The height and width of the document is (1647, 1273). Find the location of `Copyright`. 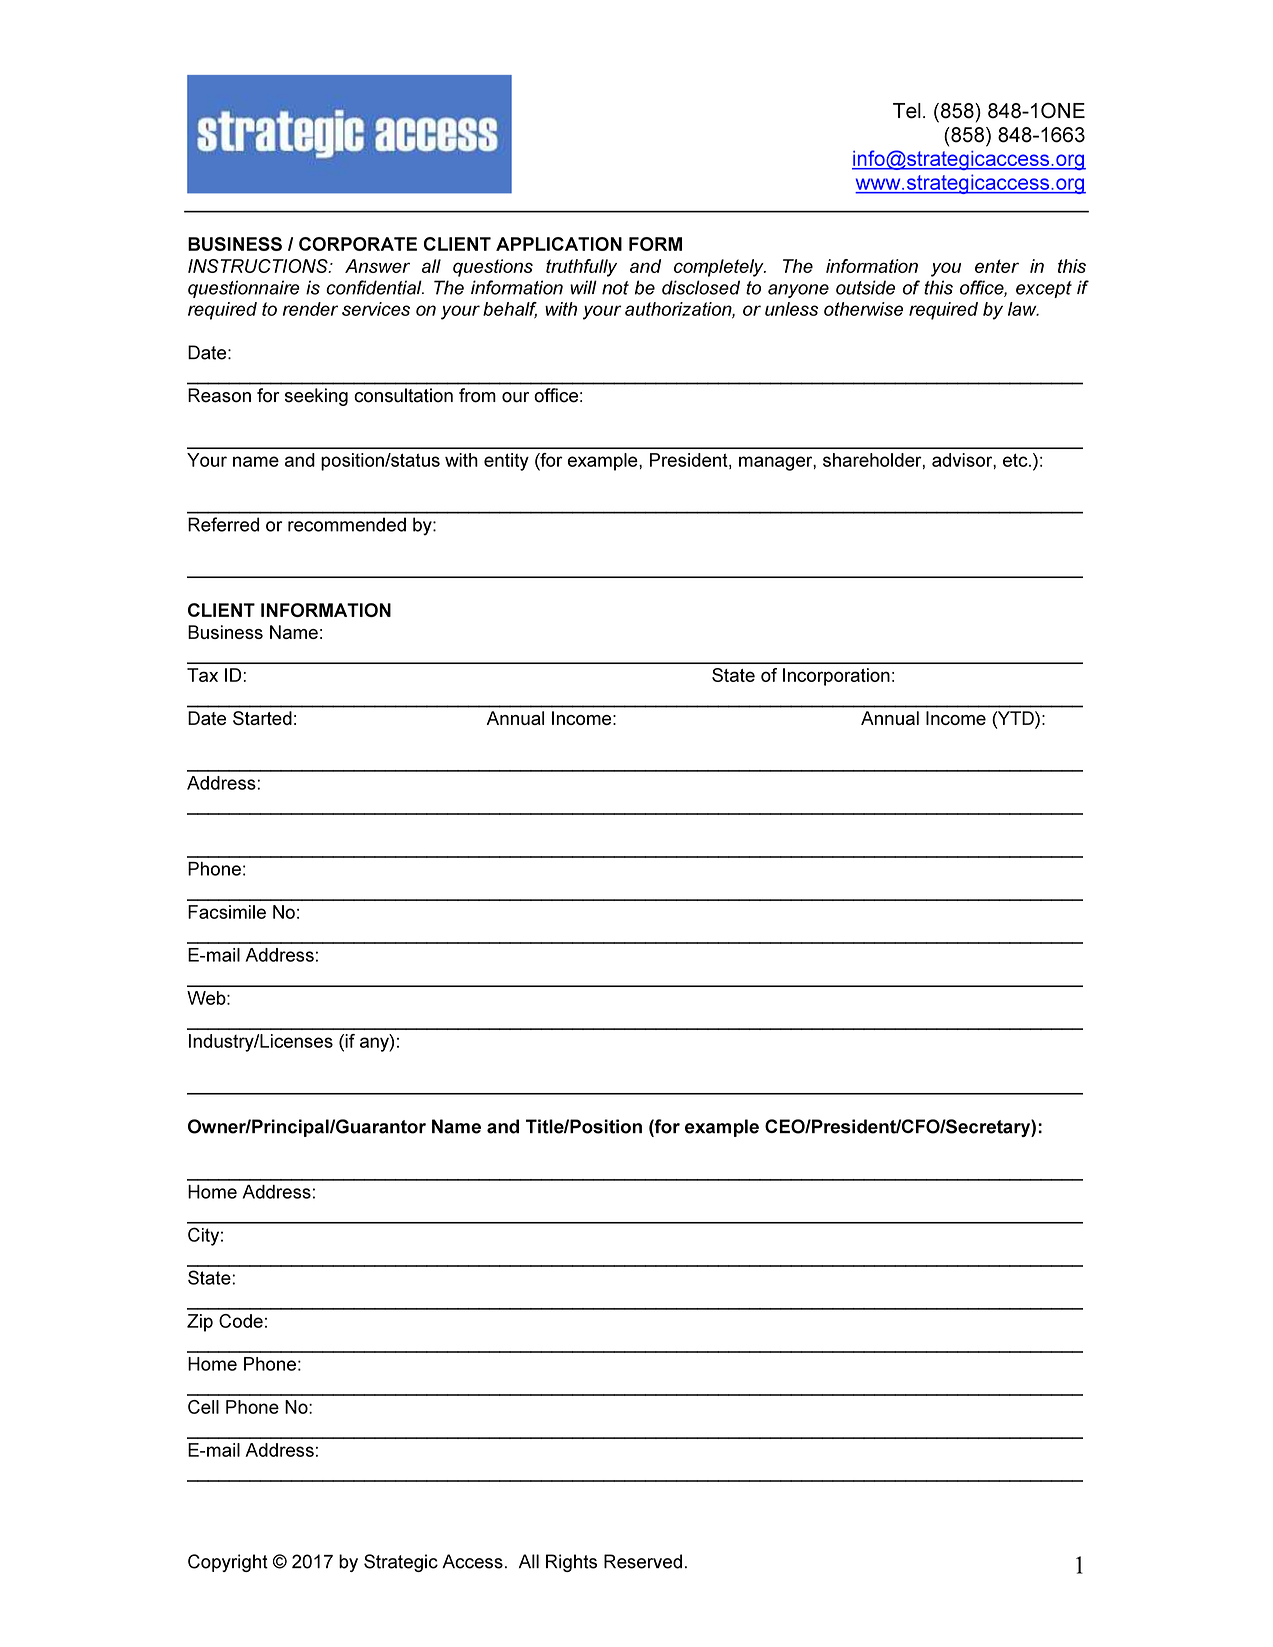

Copyright is located at coordinates (228, 1563).
